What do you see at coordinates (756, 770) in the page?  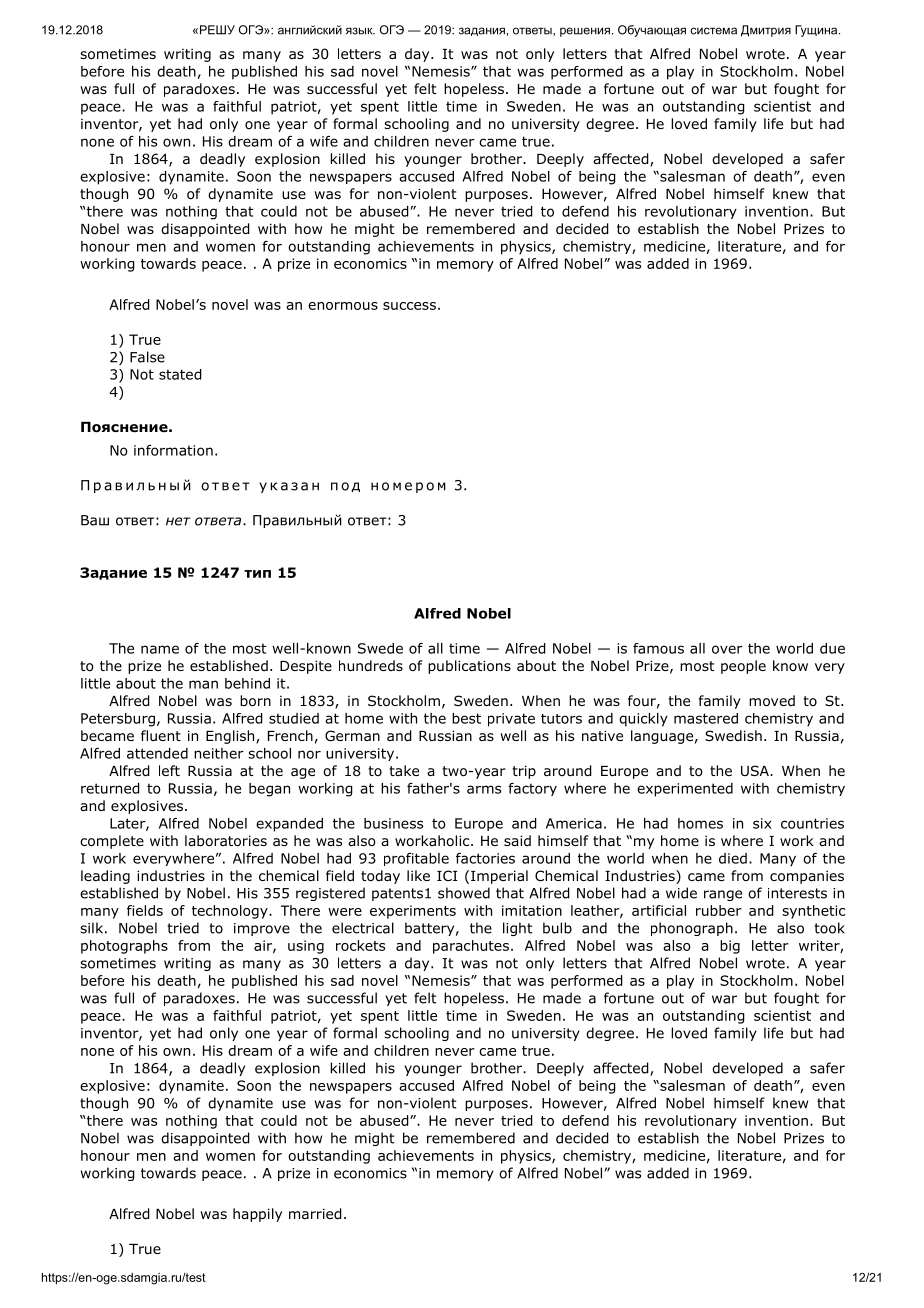 I see `USA` at bounding box center [756, 770].
